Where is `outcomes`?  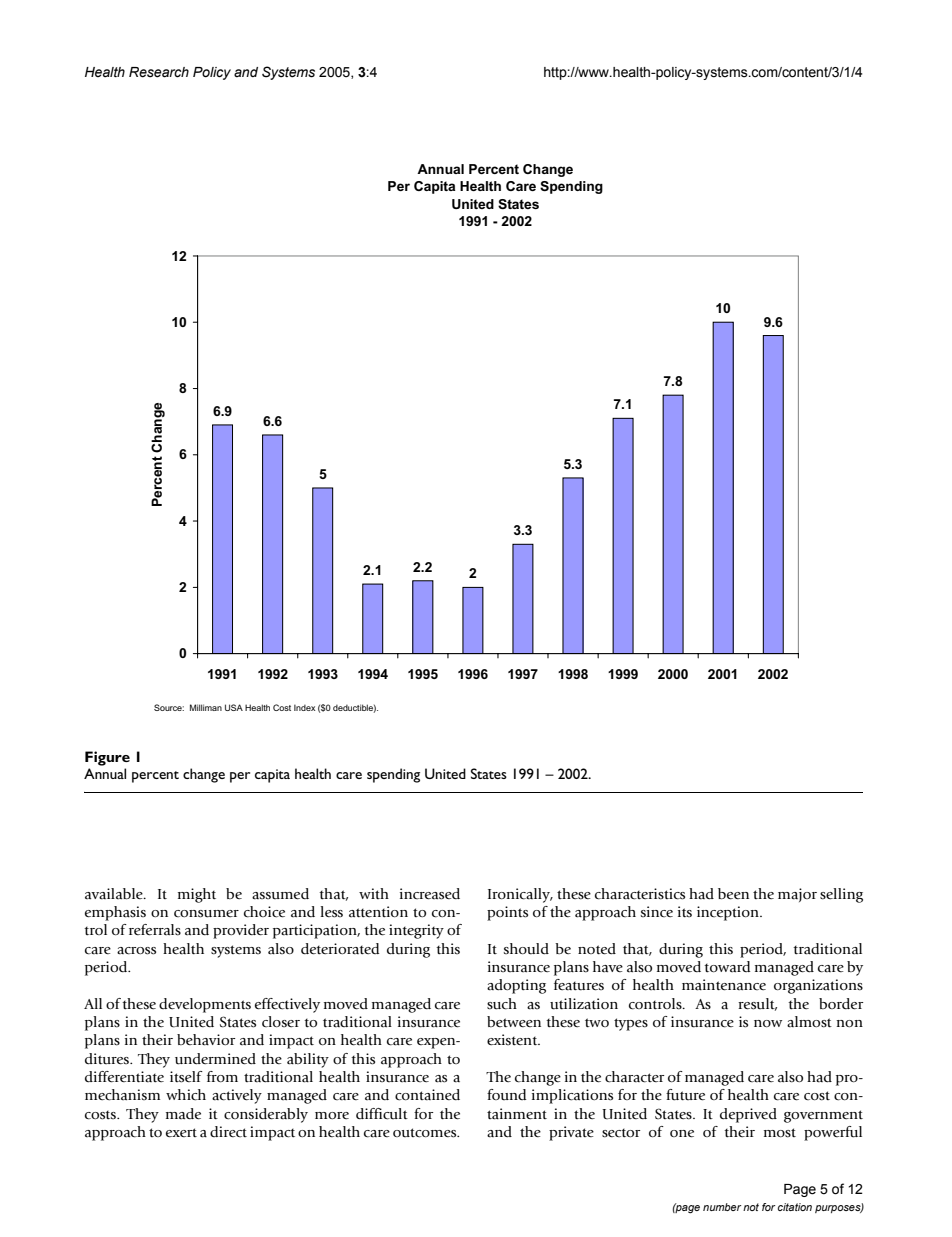 outcomes is located at coordinates (426, 1133).
